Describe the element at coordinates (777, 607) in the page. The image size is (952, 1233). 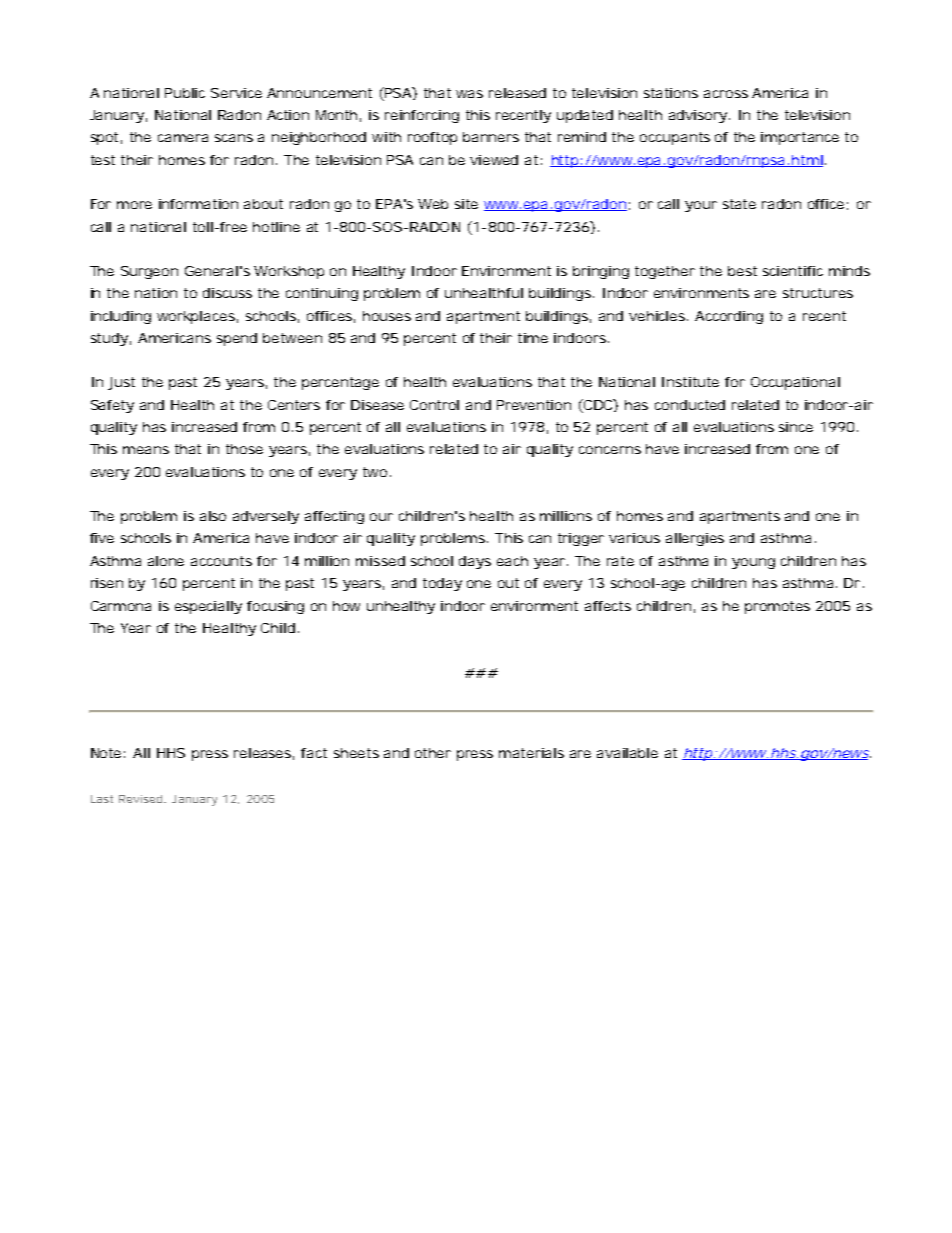
I see `promotes` at that location.
